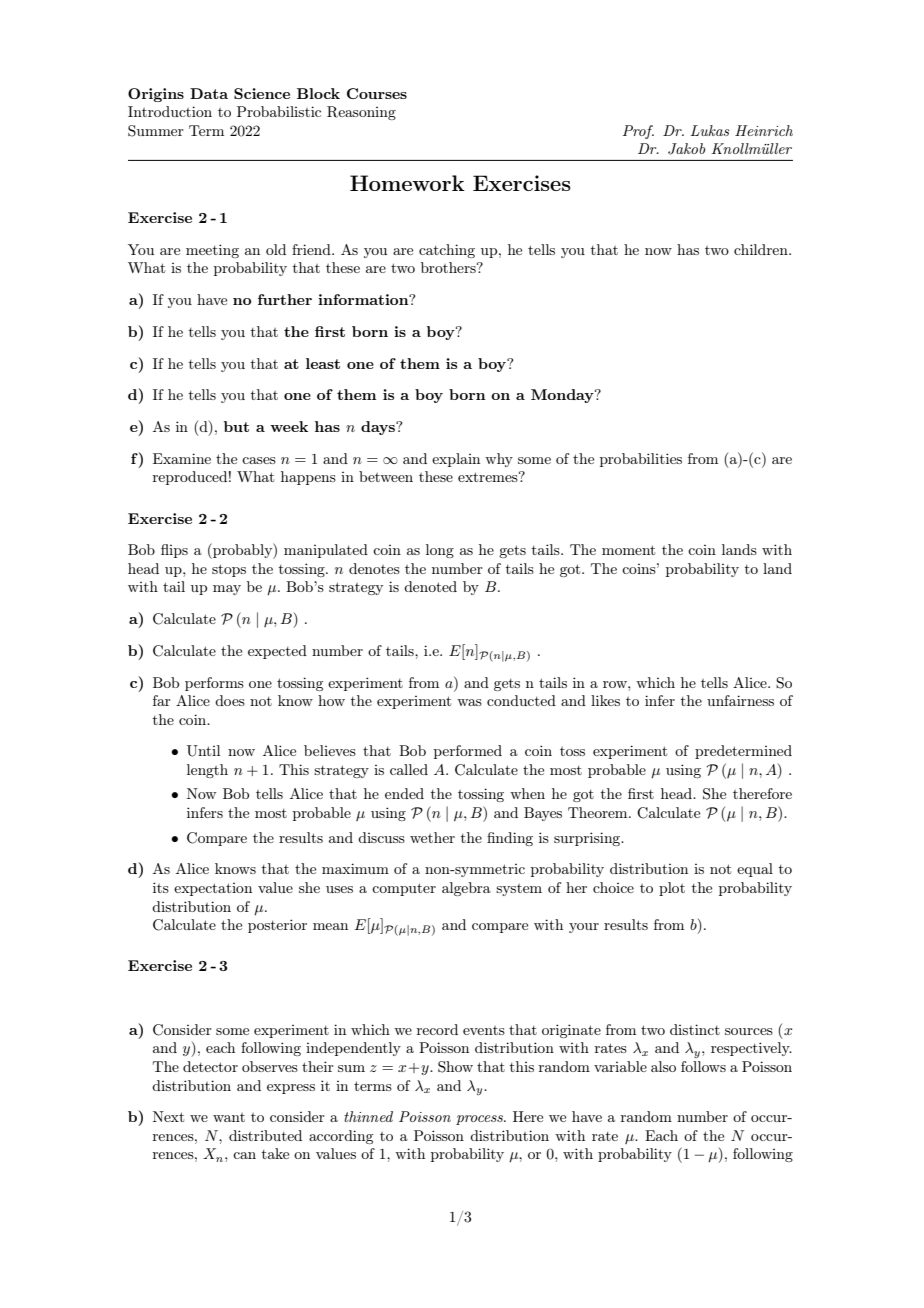 This screenshot has height=1308, width=924. Describe the element at coordinates (710, 130) in the screenshot. I see `Lukas` at that location.
